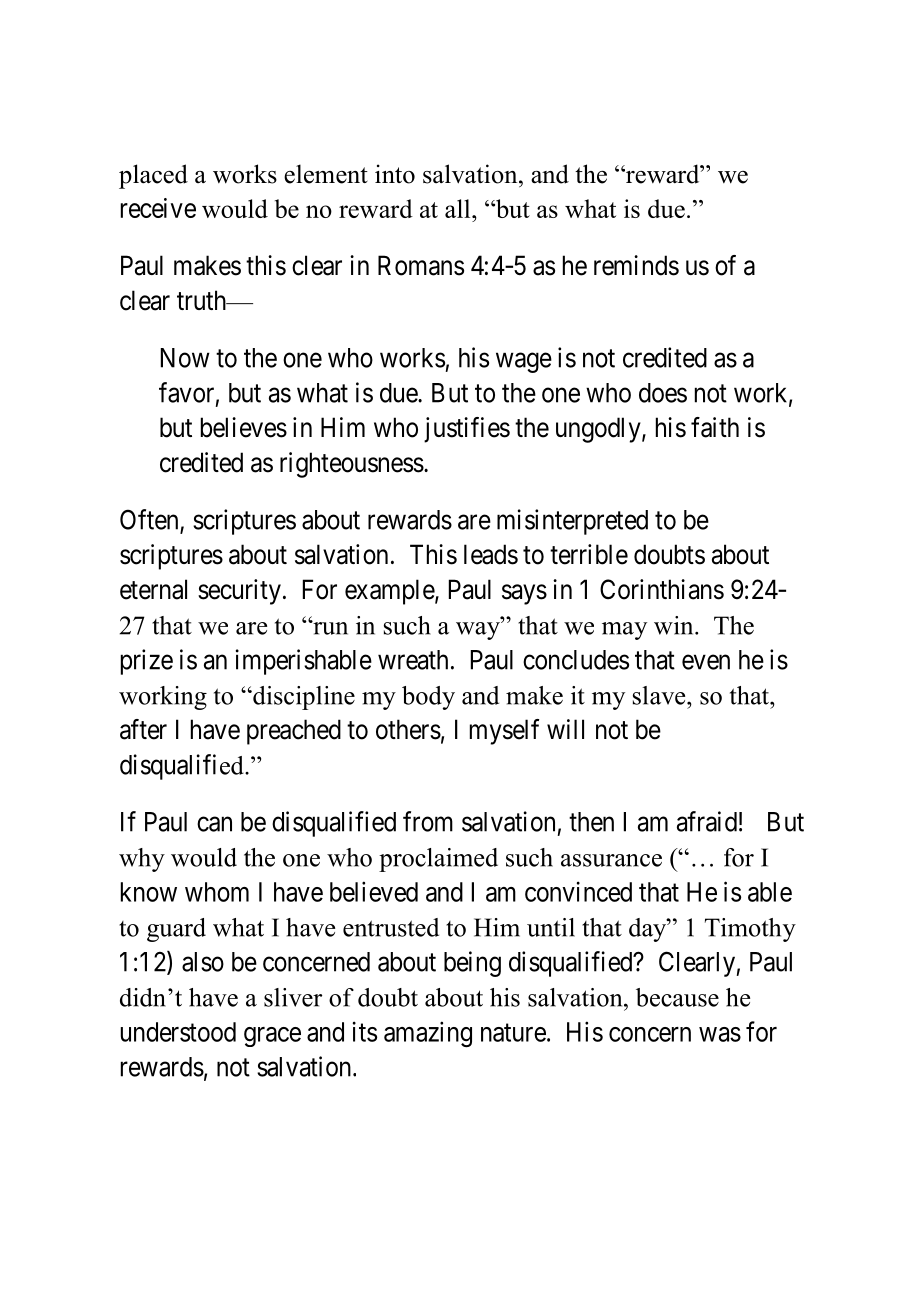  What do you see at coordinates (214, 824) in the page?
I see `can` at bounding box center [214, 824].
